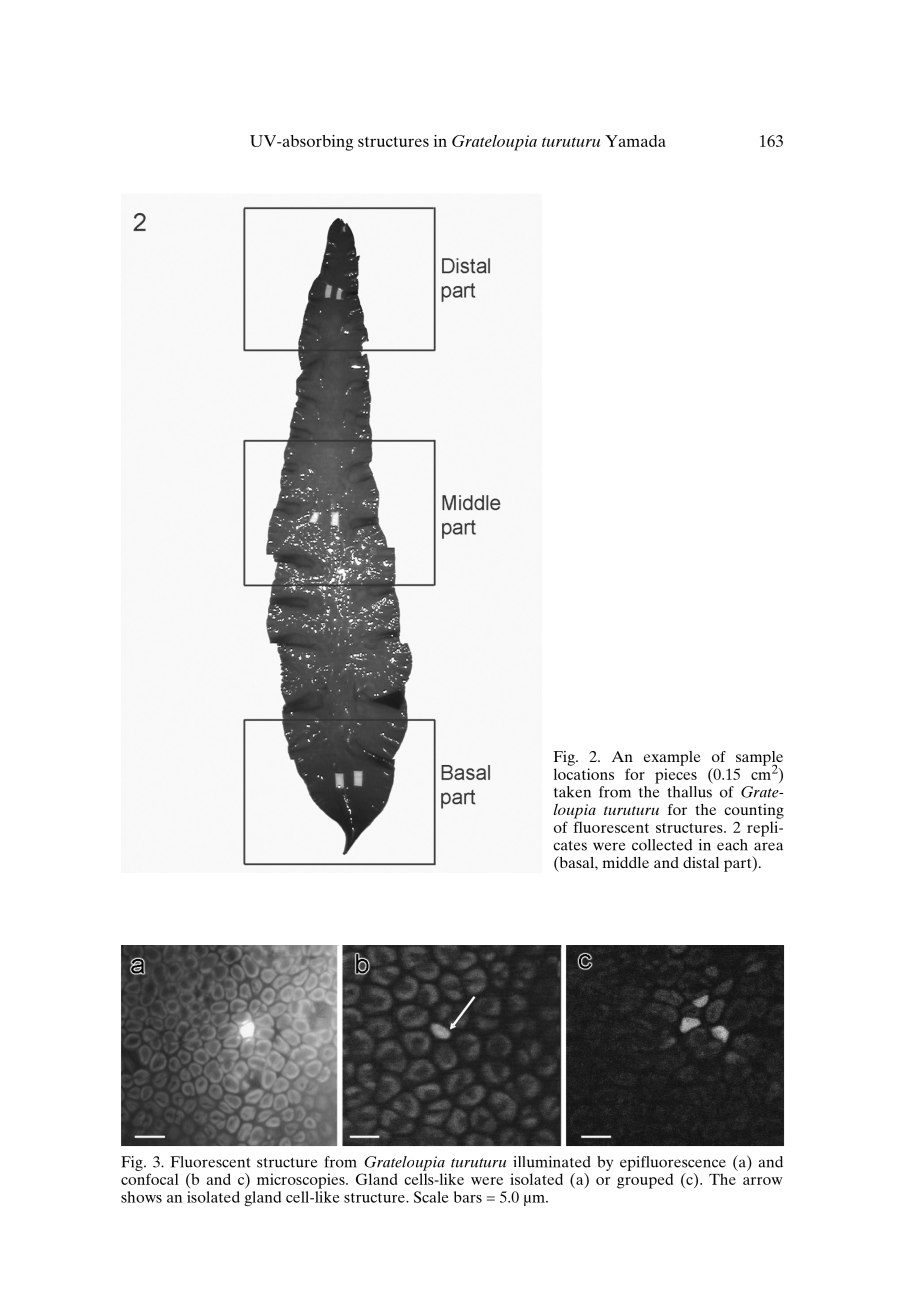  What do you see at coordinates (584, 774) in the page?
I see `locations` at bounding box center [584, 774].
